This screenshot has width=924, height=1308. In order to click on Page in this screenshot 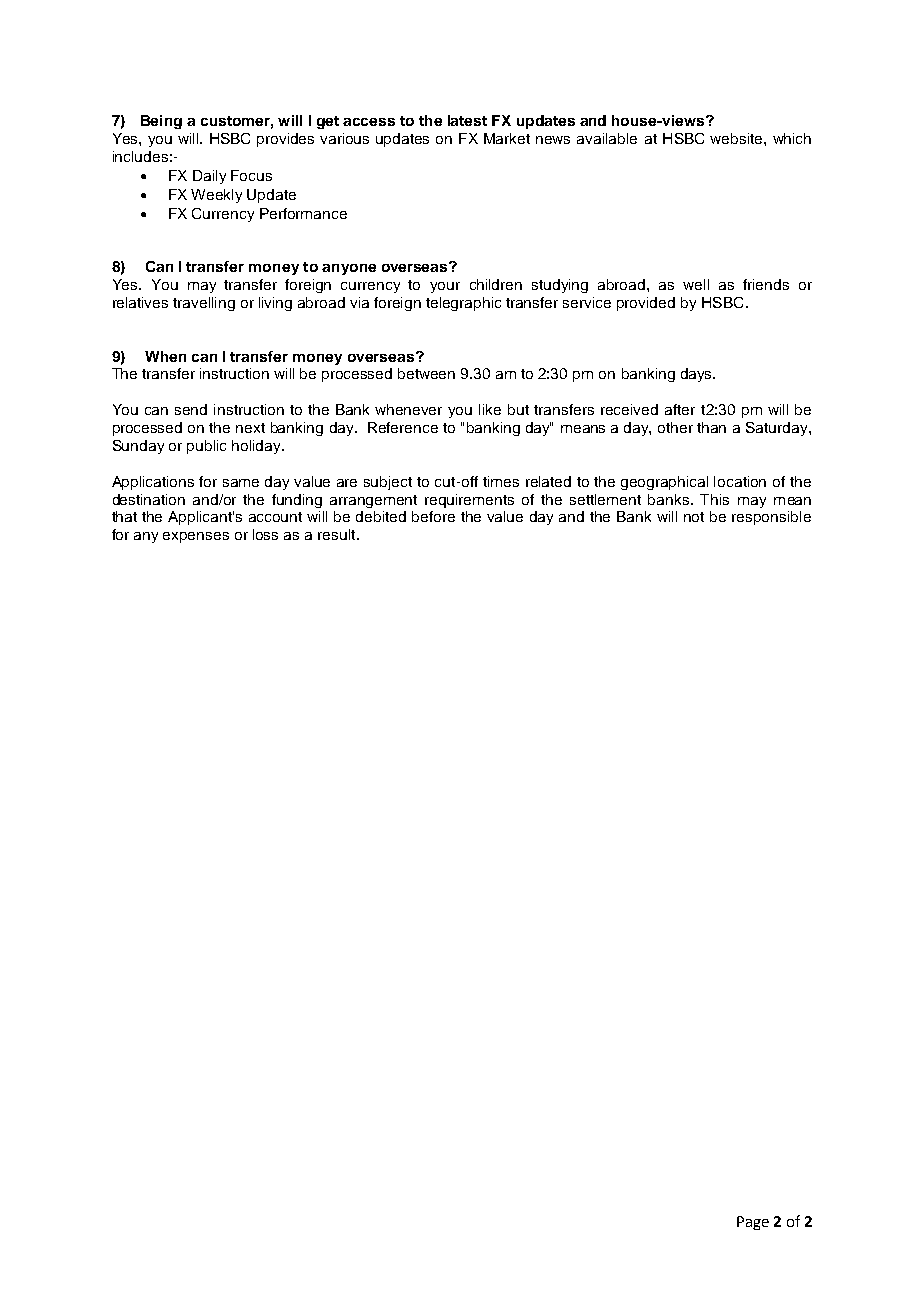, I will do `click(753, 1223)`.
